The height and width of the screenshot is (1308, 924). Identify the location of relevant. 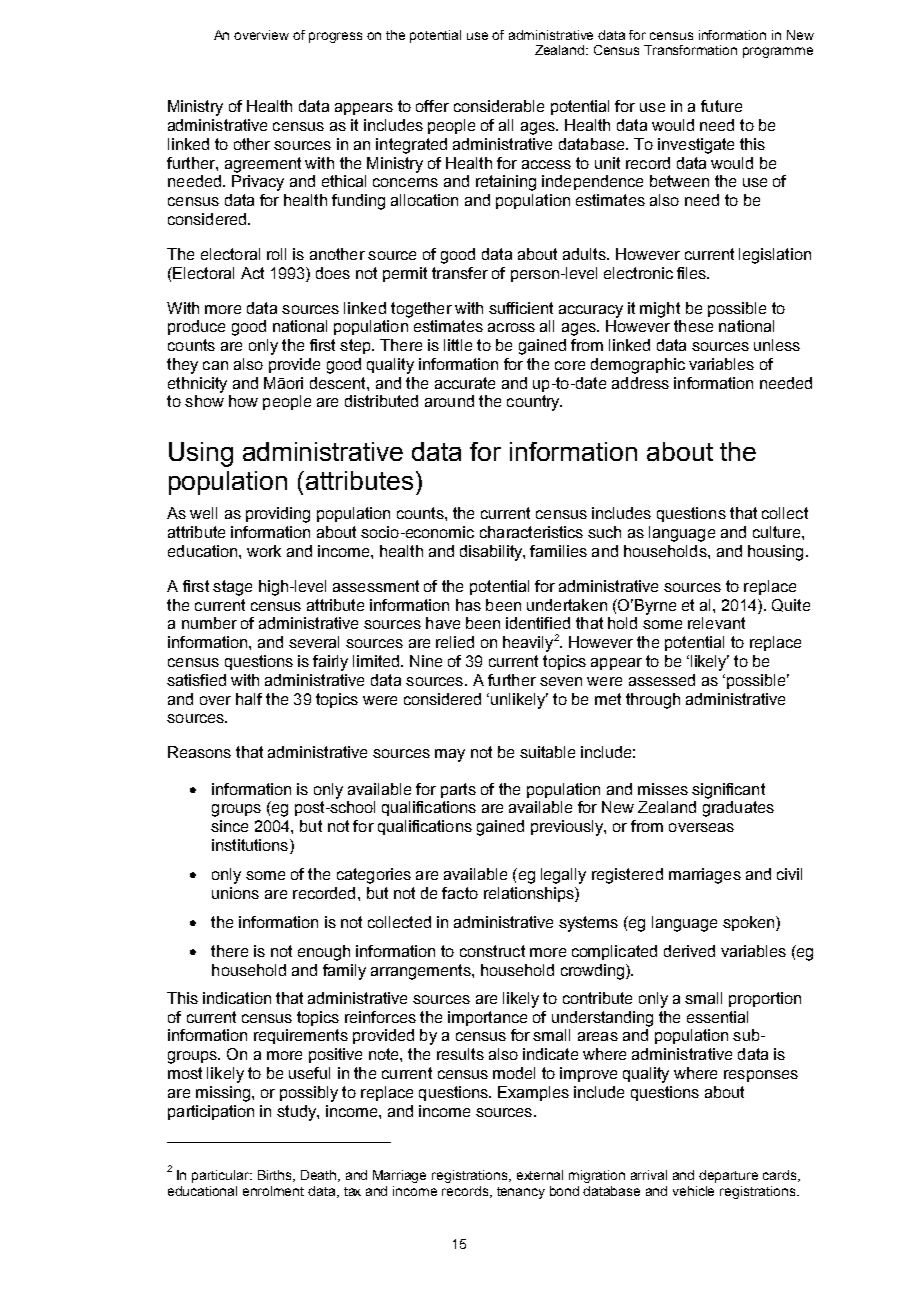
(716, 623).
